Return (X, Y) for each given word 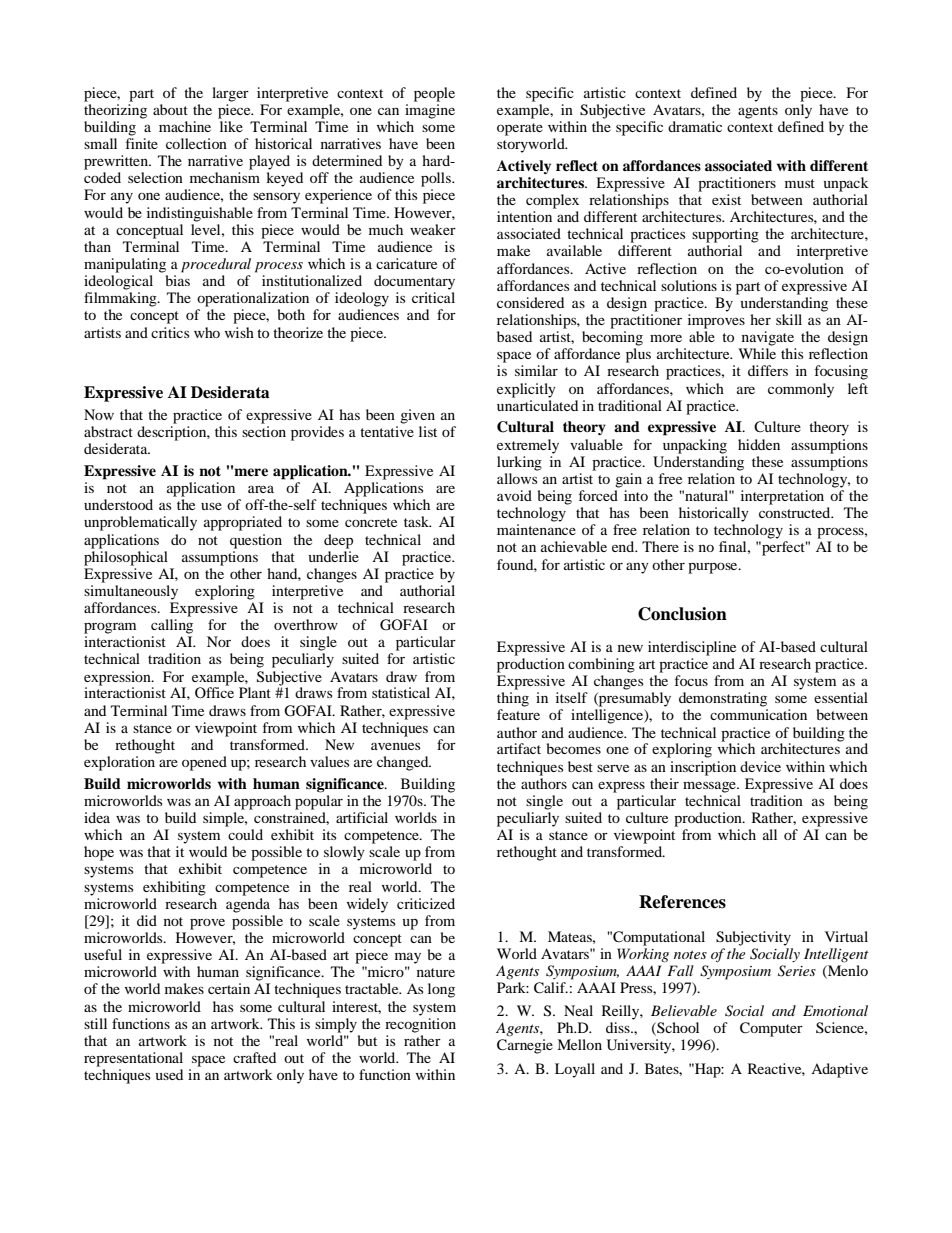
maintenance (536, 529)
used (169, 1074)
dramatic (695, 126)
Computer (771, 1029)
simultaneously (131, 592)
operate (520, 129)
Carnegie (525, 1046)
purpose (714, 568)
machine (185, 126)
